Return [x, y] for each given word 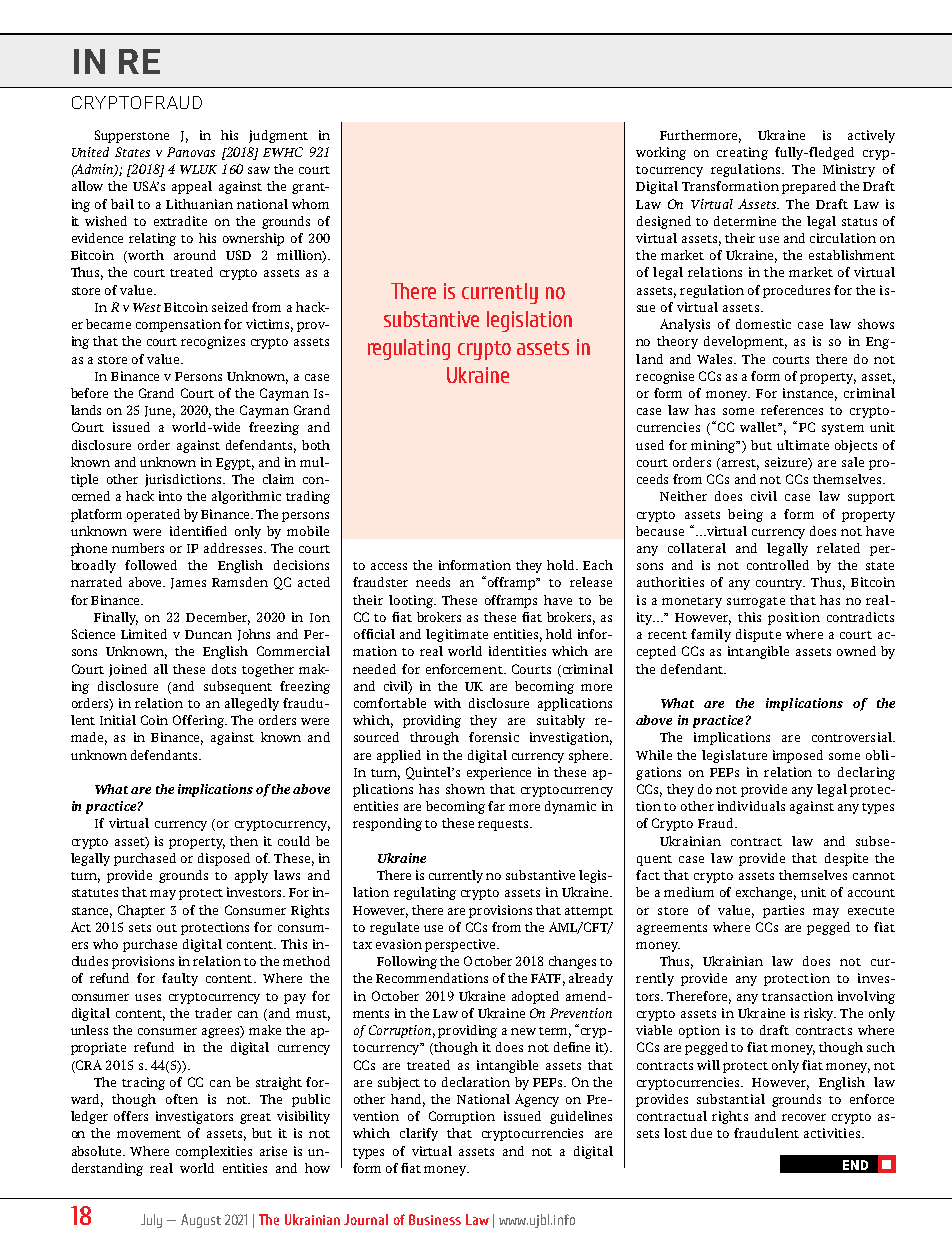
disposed [224, 859]
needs [433, 582]
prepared [809, 187]
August [201, 1221]
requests [504, 825]
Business [435, 1219]
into [170, 496]
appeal [192, 187]
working [661, 153]
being [745, 515]
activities [832, 1133]
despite [846, 859]
